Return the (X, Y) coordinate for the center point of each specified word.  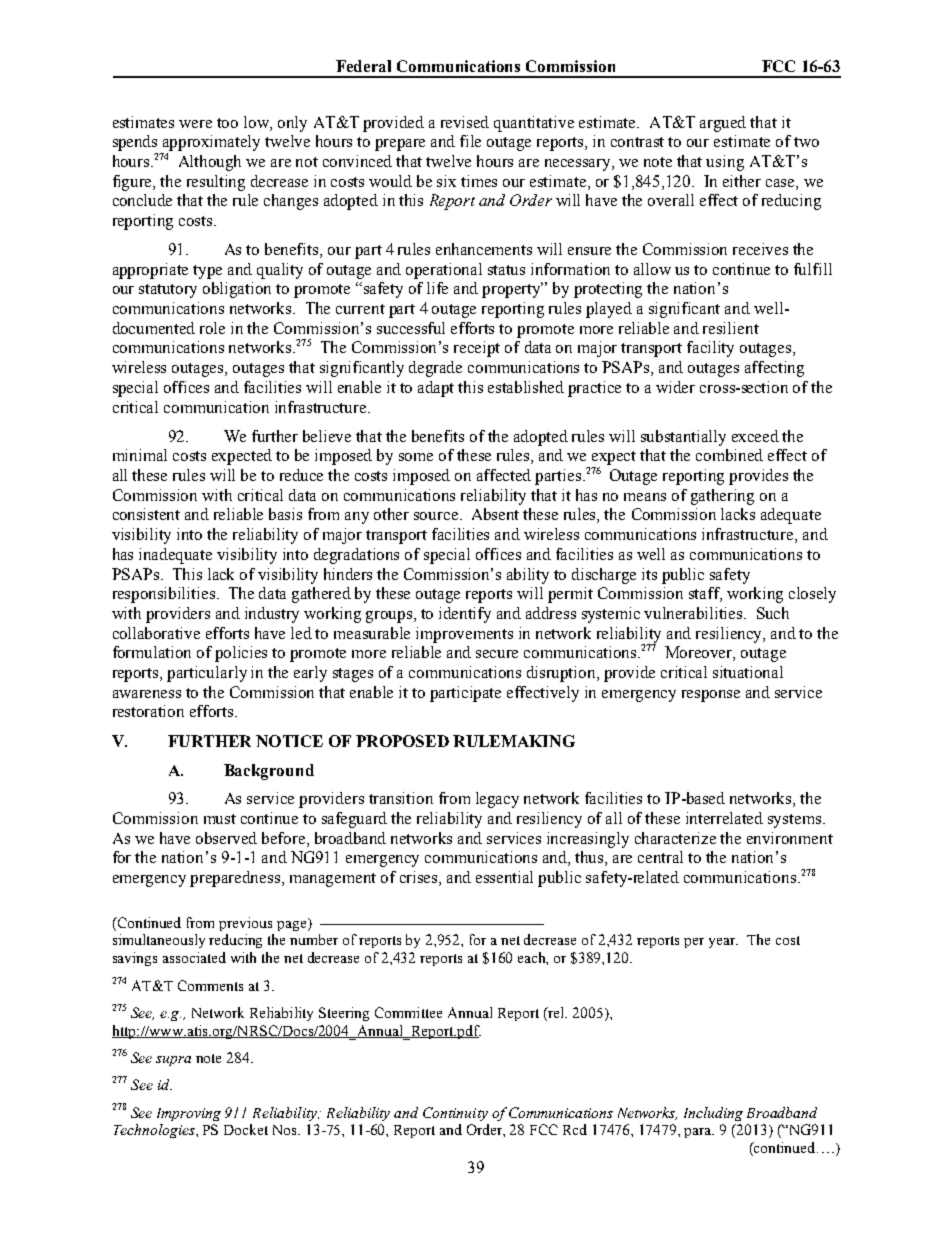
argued (723, 124)
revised (465, 122)
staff (705, 594)
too (227, 123)
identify (465, 615)
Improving (189, 1114)
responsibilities (165, 595)
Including (713, 1114)
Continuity (455, 1114)
